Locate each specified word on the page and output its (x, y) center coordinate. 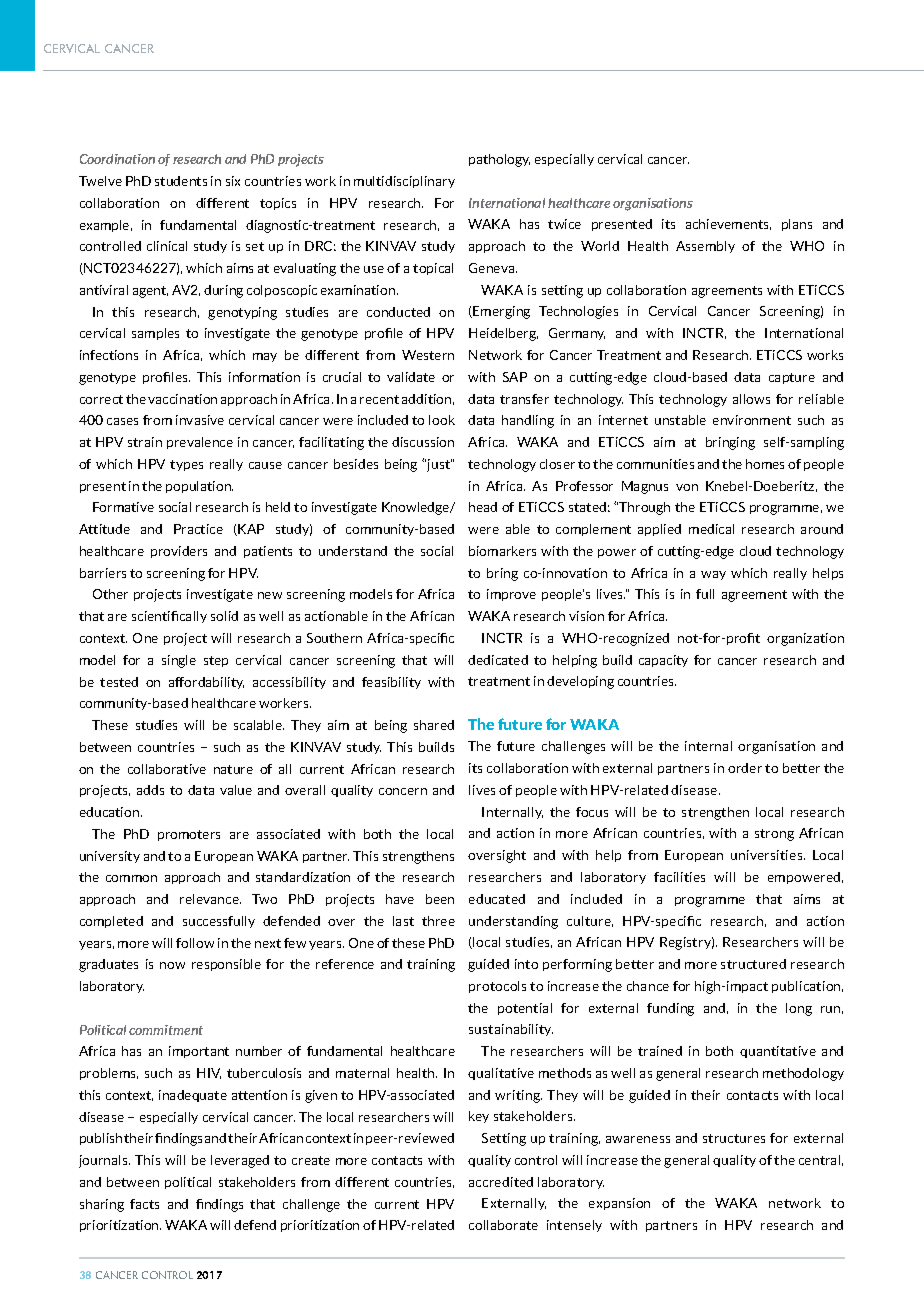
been (440, 899)
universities (768, 855)
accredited (501, 1182)
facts (144, 1204)
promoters (189, 835)
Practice (198, 529)
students (181, 181)
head (483, 507)
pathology (499, 160)
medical (711, 529)
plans (797, 225)
